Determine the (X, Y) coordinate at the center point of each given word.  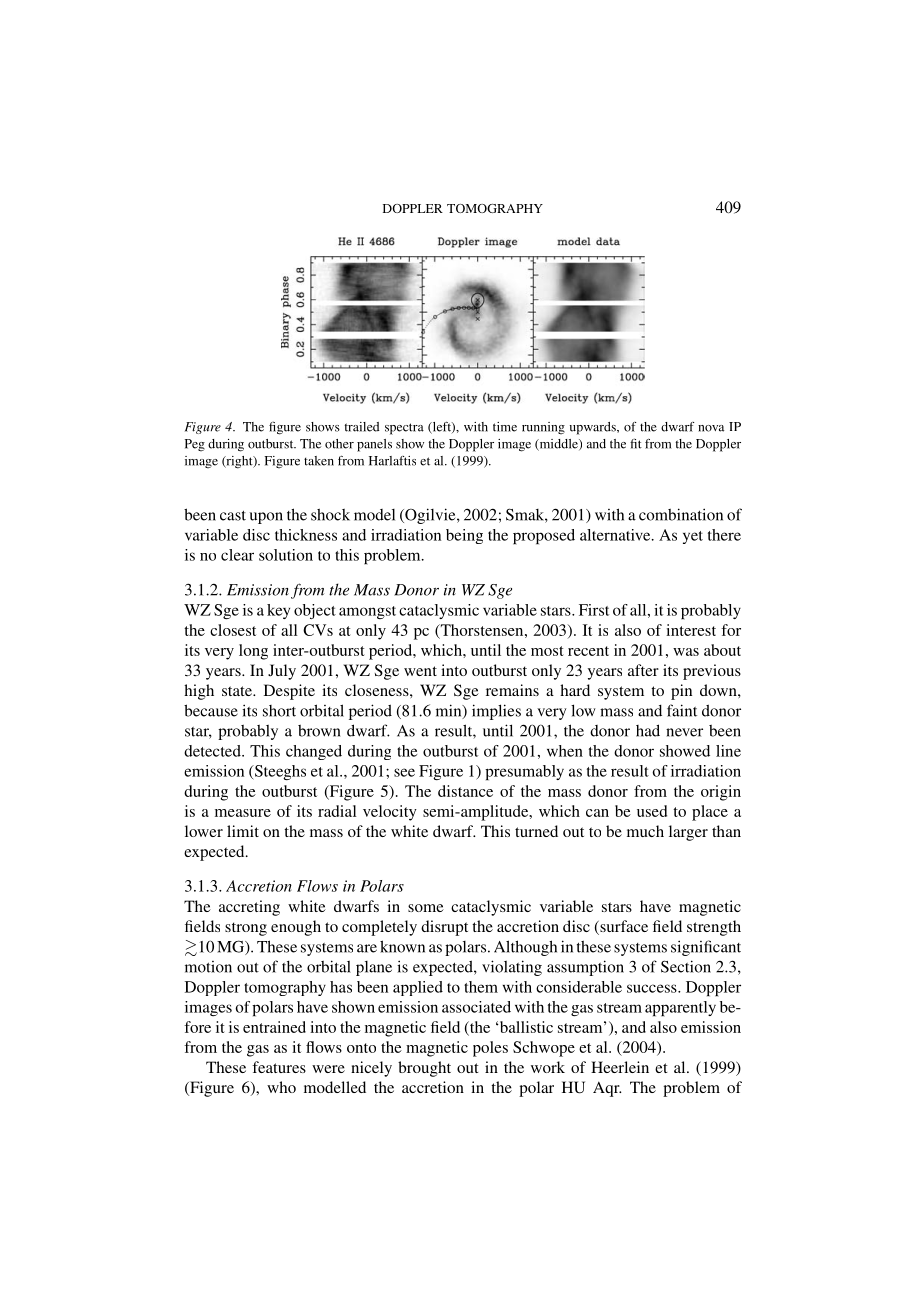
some (426, 908)
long (253, 652)
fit (636, 443)
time (505, 427)
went (420, 671)
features (279, 1067)
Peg (195, 445)
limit (243, 831)
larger (688, 833)
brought (424, 1069)
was (686, 652)
